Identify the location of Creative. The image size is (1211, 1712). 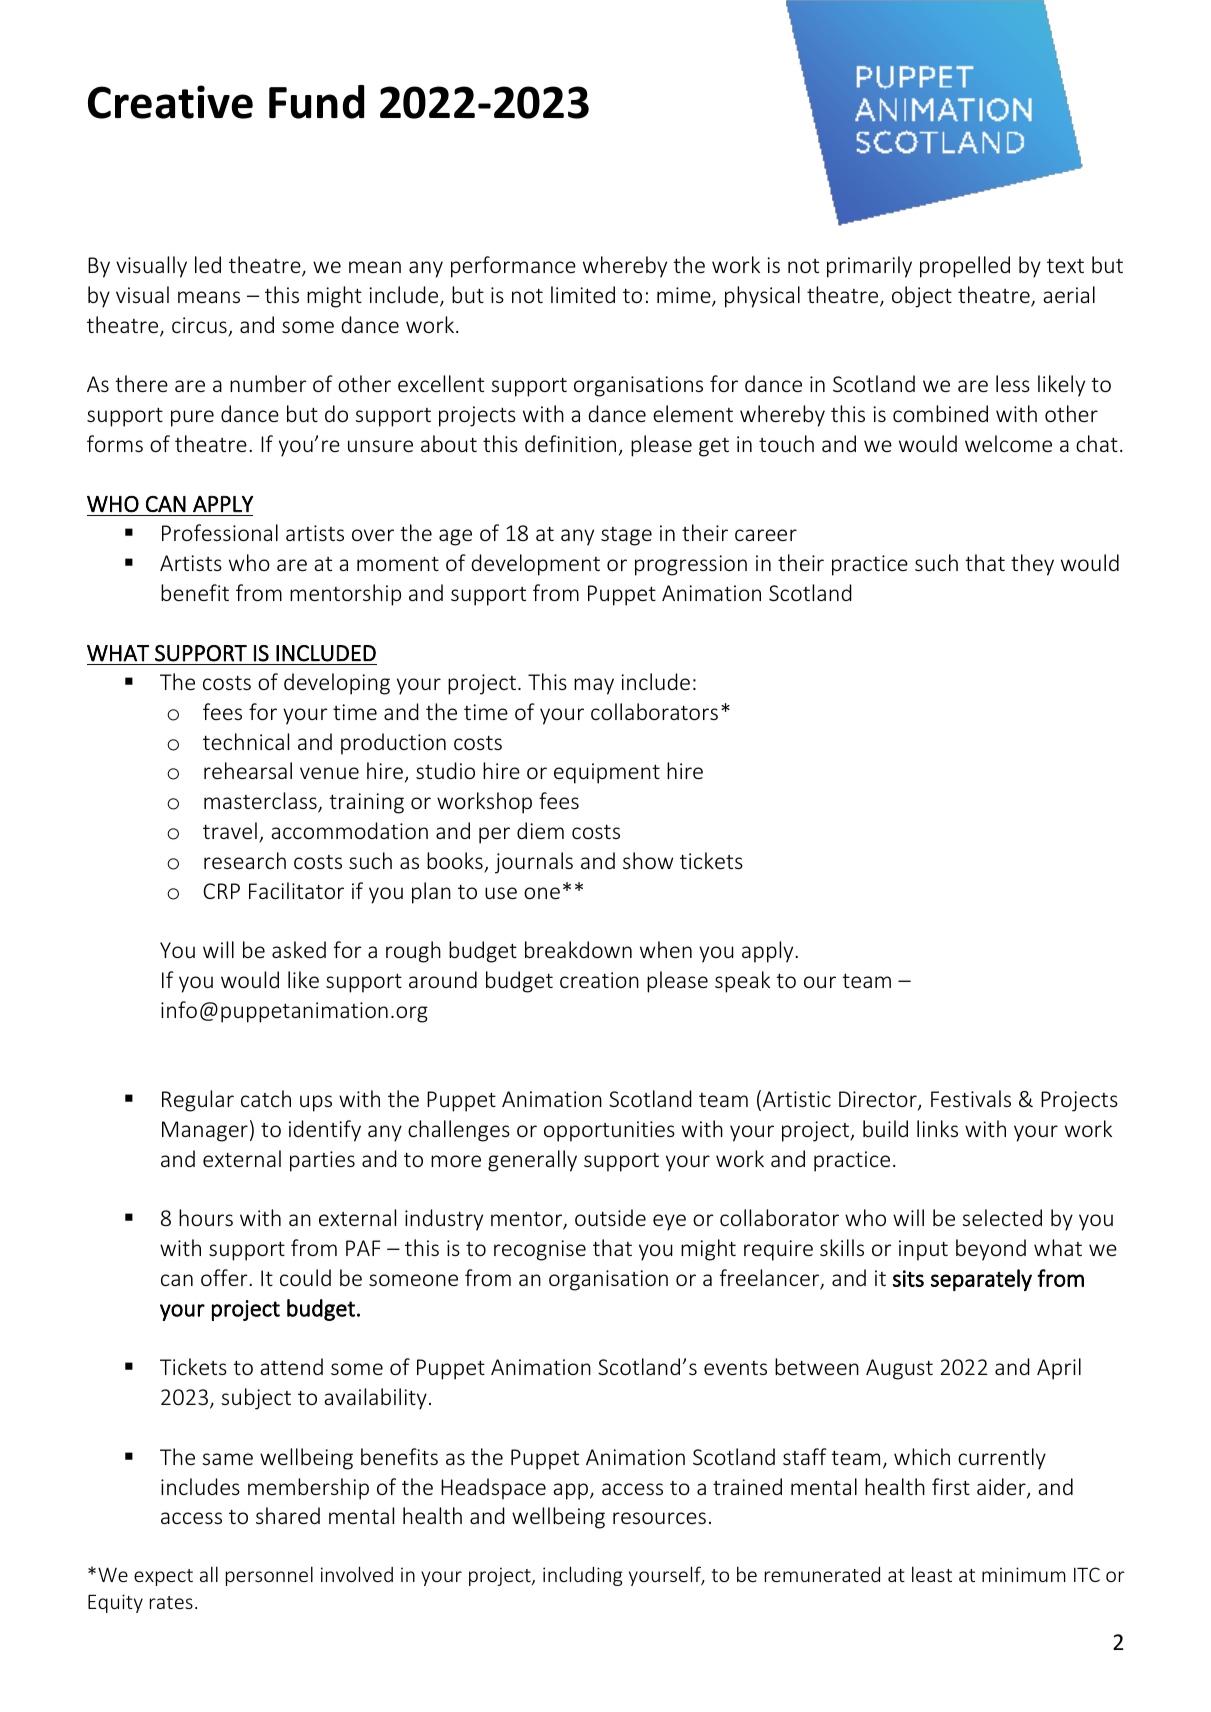
(170, 102).
